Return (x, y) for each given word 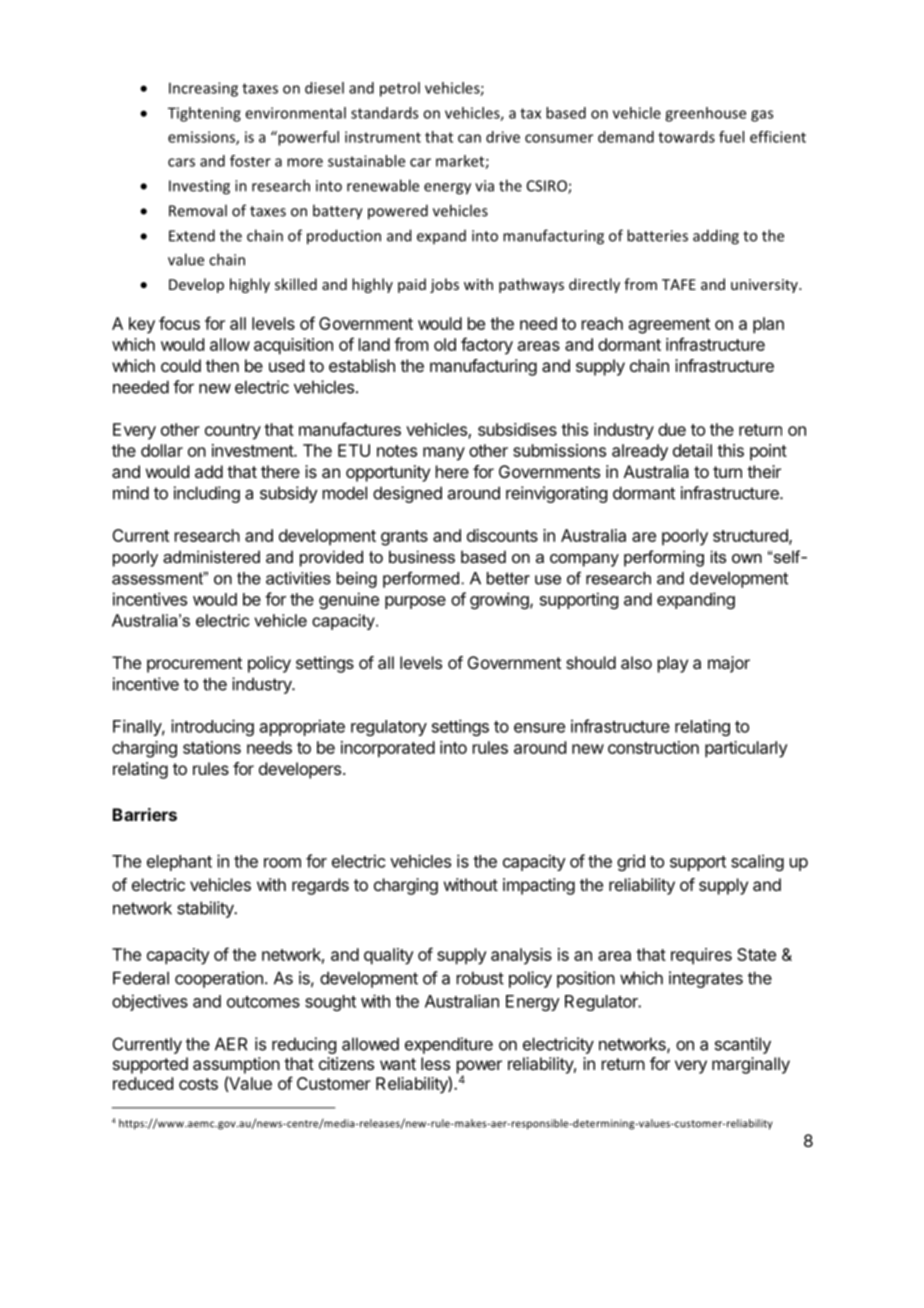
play (673, 664)
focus (179, 323)
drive (503, 137)
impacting (539, 886)
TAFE (679, 284)
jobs (444, 285)
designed (407, 494)
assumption (236, 1065)
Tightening (204, 114)
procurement (194, 665)
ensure (539, 728)
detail (692, 450)
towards (686, 137)
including (207, 494)
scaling (757, 862)
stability (206, 909)
